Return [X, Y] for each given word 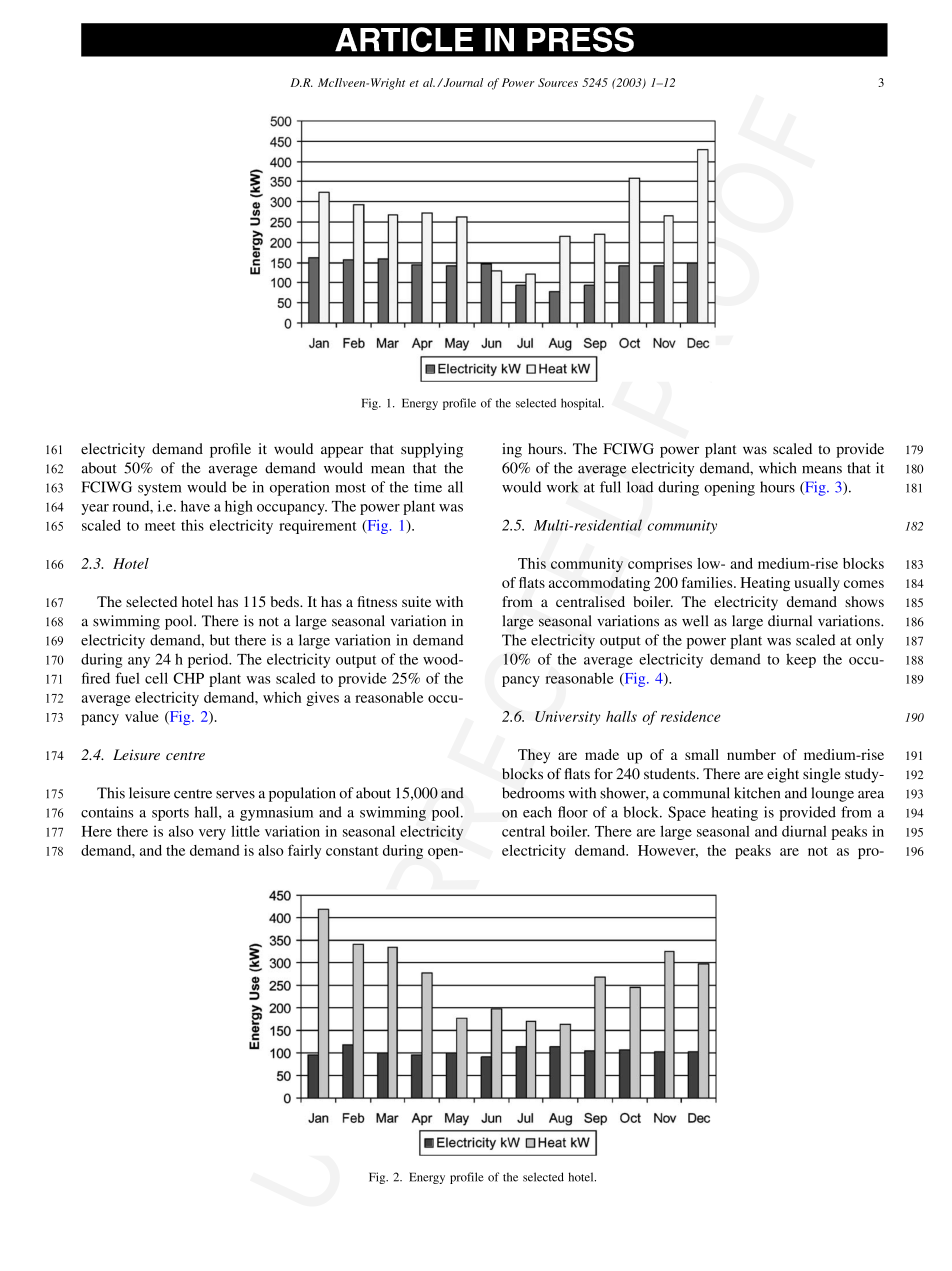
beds [285, 601]
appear [342, 452]
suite [416, 601]
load [640, 487]
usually [817, 584]
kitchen [757, 793]
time [428, 487]
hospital [582, 404]
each [537, 812]
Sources [558, 82]
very [212, 834]
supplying [432, 450]
